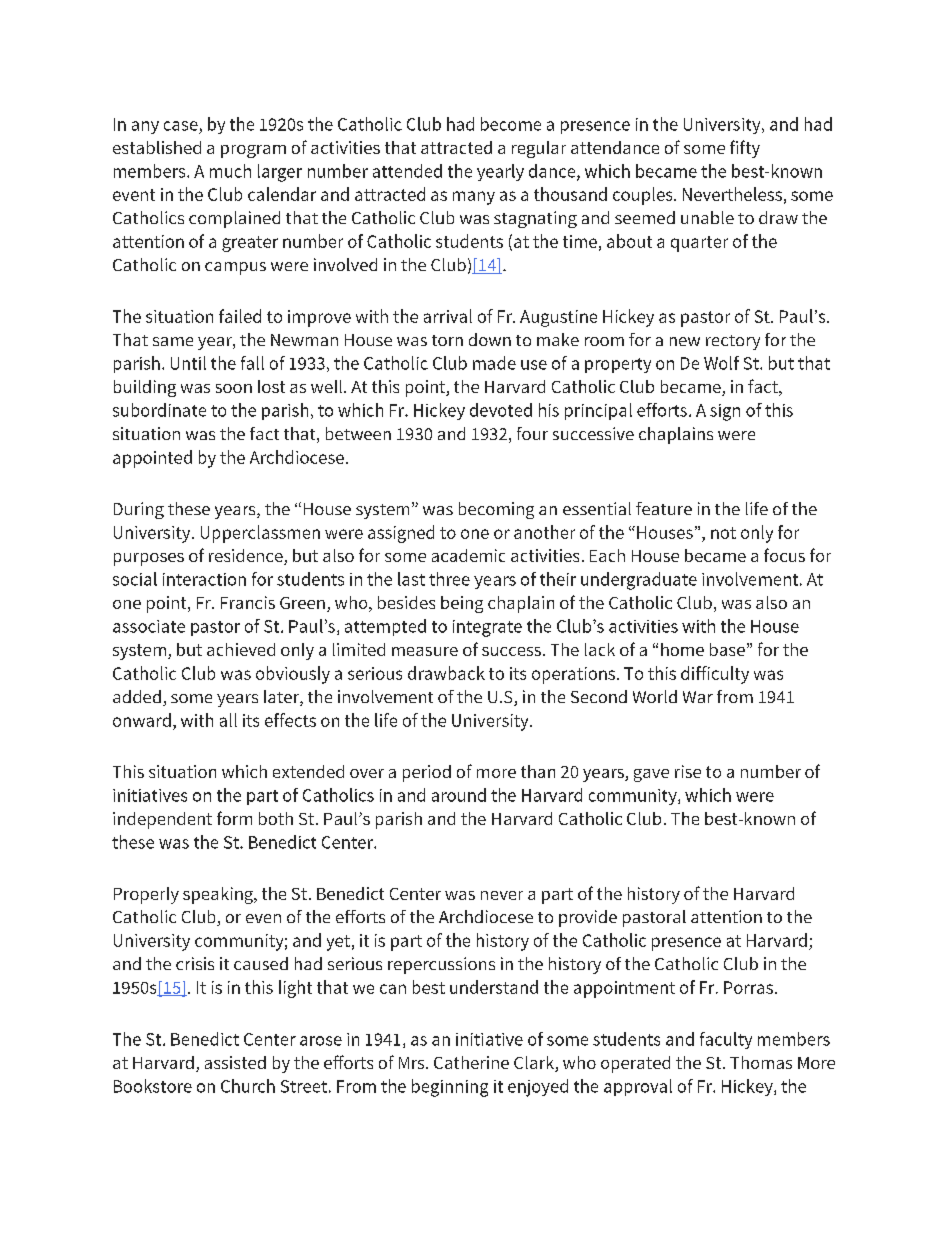 This screenshot has width=952, height=1233. Describe the element at coordinates (459, 795) in the screenshot. I see `around` at that location.
